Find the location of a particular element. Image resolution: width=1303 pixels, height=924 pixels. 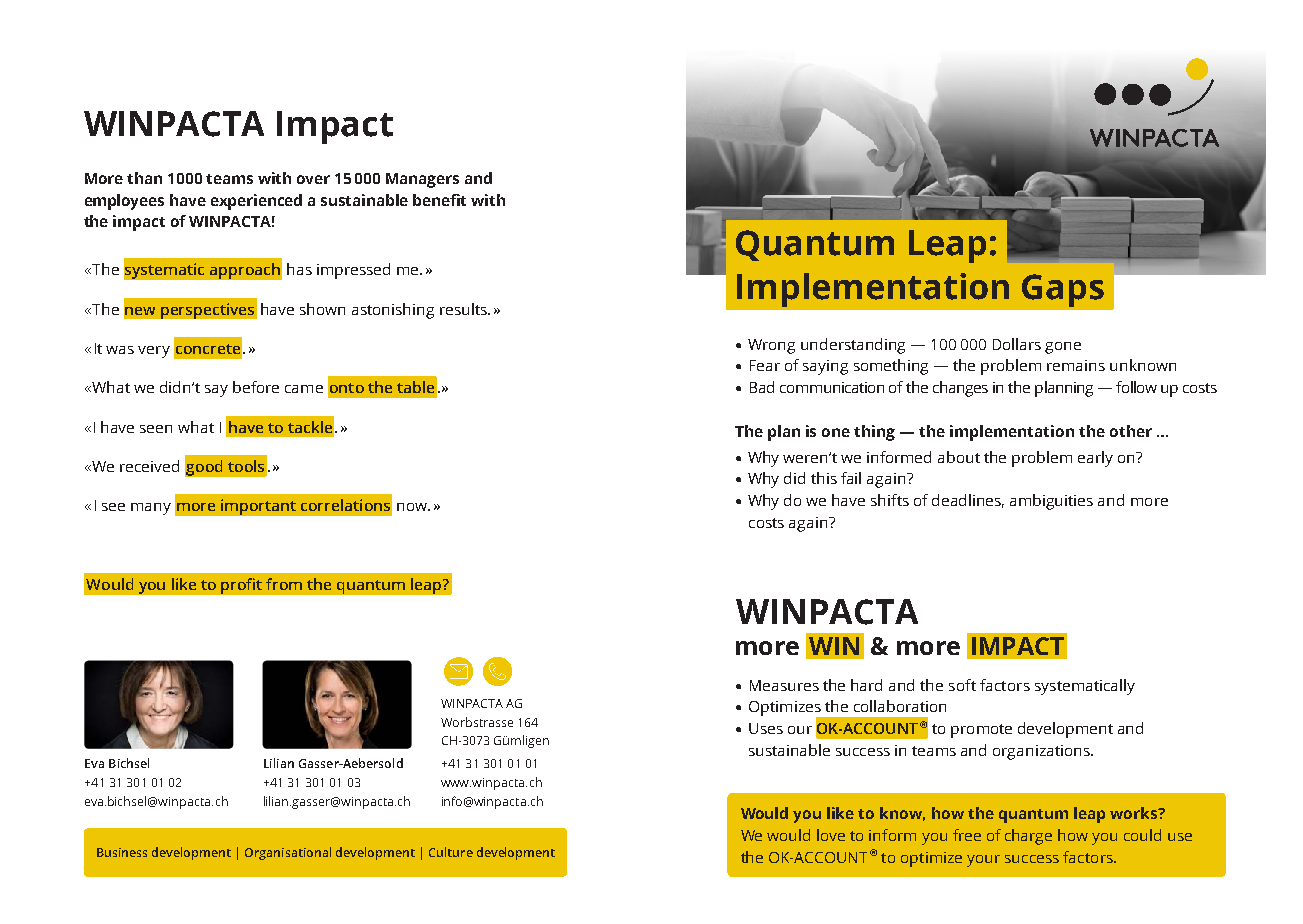

benefit is located at coordinates (439, 200).
